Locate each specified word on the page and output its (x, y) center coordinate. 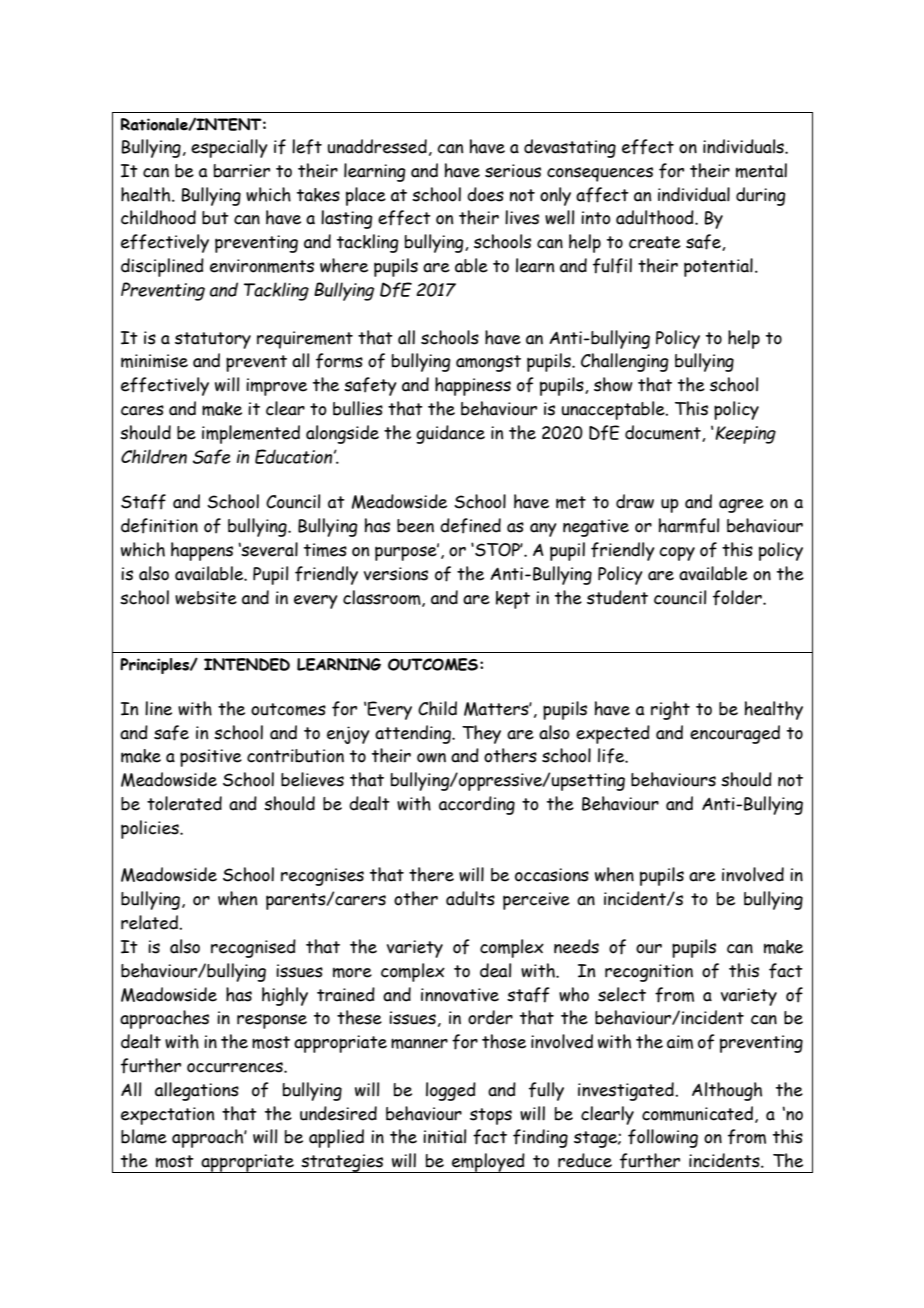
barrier (242, 171)
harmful (689, 526)
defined (470, 526)
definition (159, 526)
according (477, 805)
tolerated (184, 803)
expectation (167, 1116)
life (612, 756)
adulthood (656, 217)
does (485, 194)
